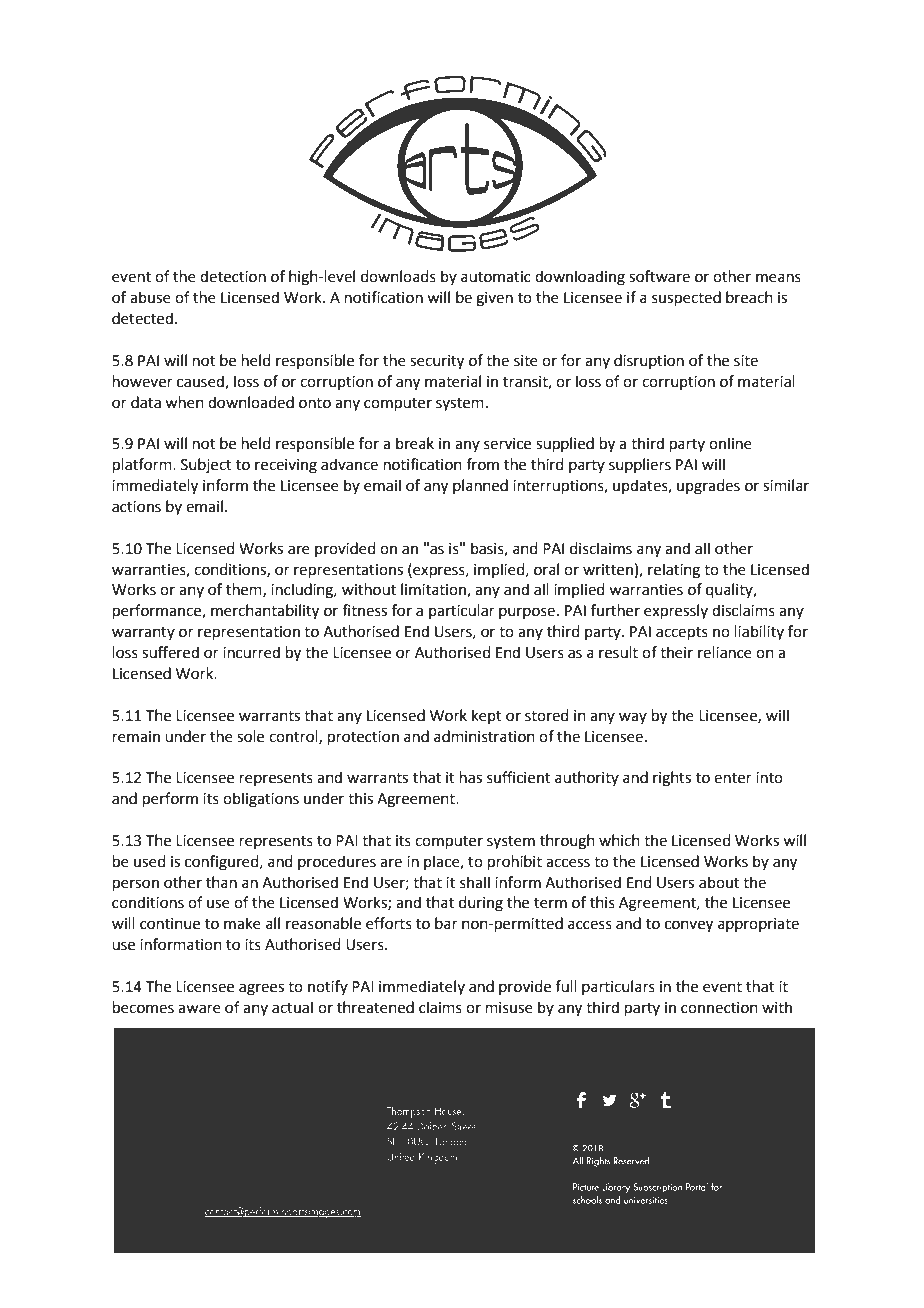 This document has height=1308, width=924. What do you see at coordinates (471, 777) in the document?
I see `has` at bounding box center [471, 777].
